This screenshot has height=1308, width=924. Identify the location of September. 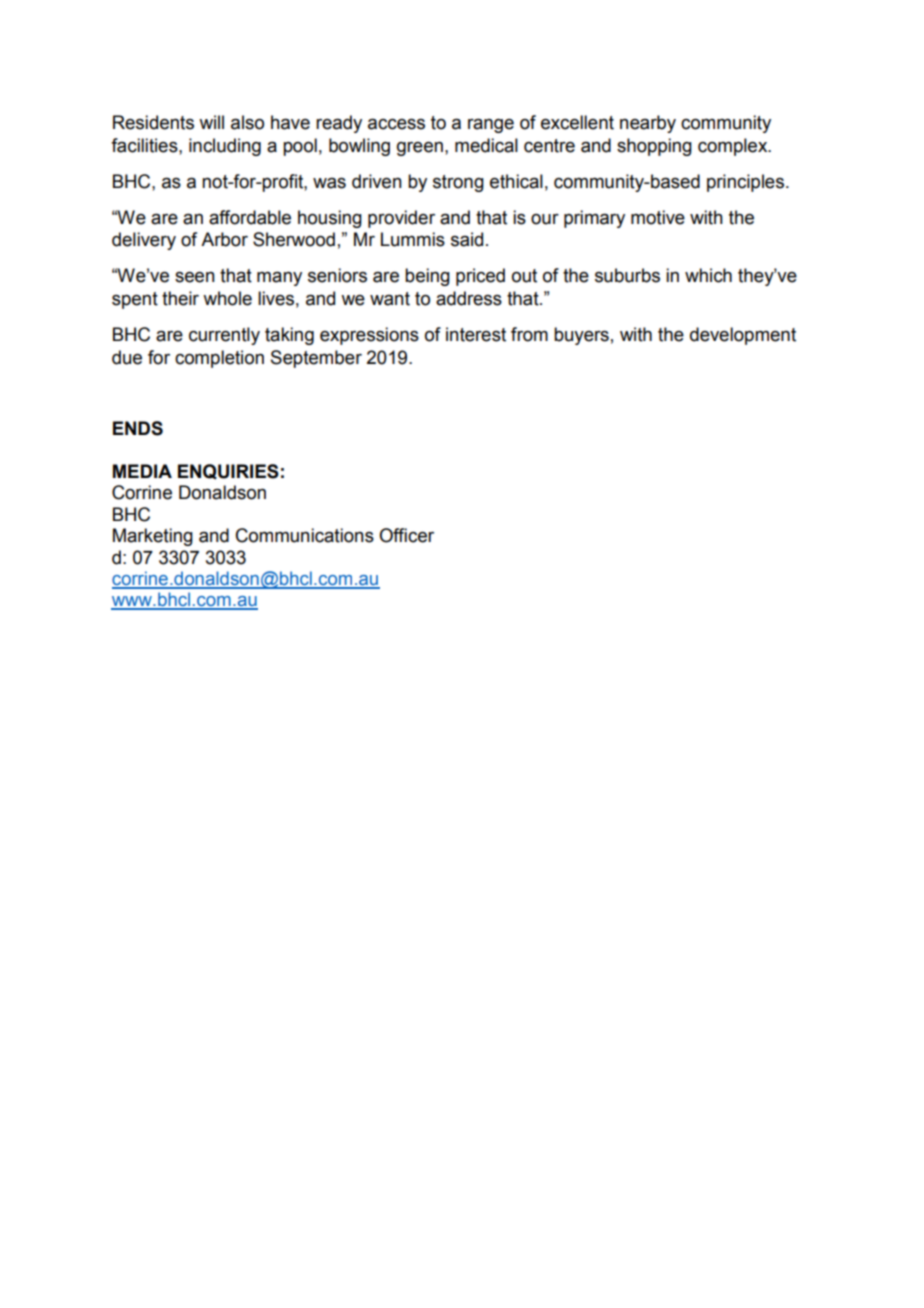
(316, 359).
